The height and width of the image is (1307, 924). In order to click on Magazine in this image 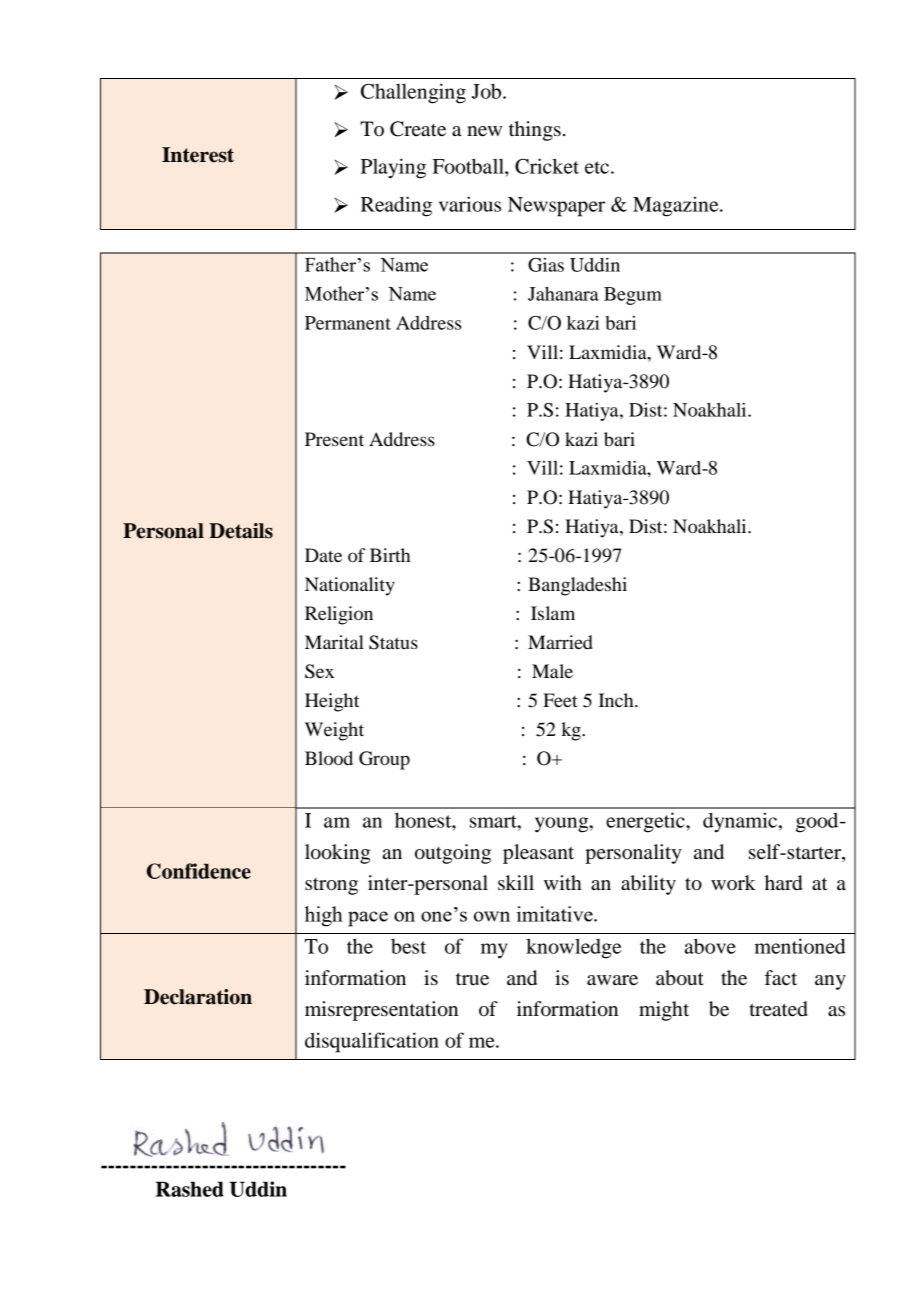, I will do `click(677, 206)`.
